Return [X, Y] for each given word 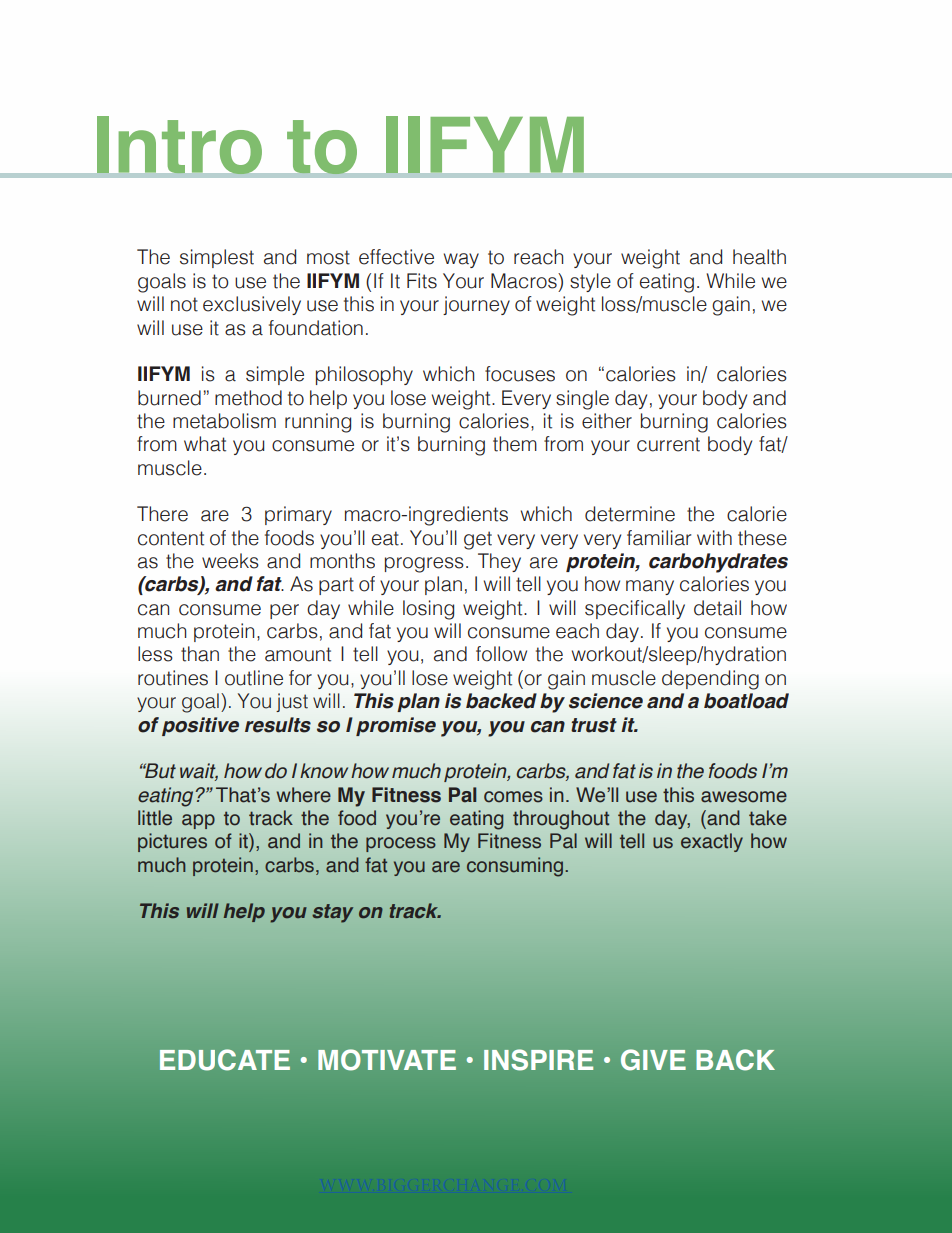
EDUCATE [225, 1060]
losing [428, 610]
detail [717, 608]
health [759, 257]
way [461, 260]
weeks [230, 561]
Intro [179, 146]
